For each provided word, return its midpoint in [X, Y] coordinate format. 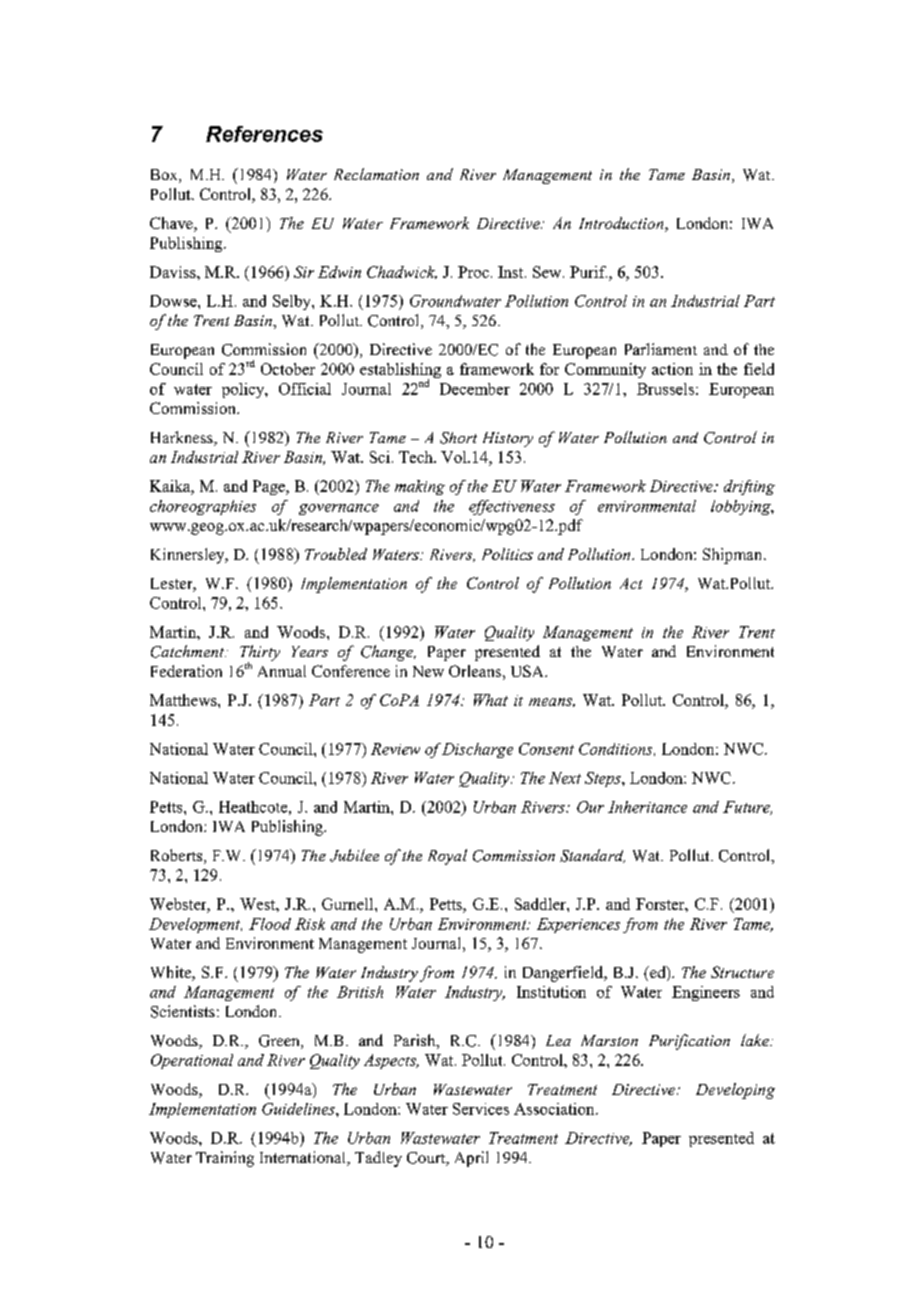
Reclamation [376, 174]
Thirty [260, 654]
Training [225, 1159]
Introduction [622, 224]
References [264, 134]
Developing [735, 1091]
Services [481, 1109]
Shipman [734, 556]
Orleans [475, 671]
